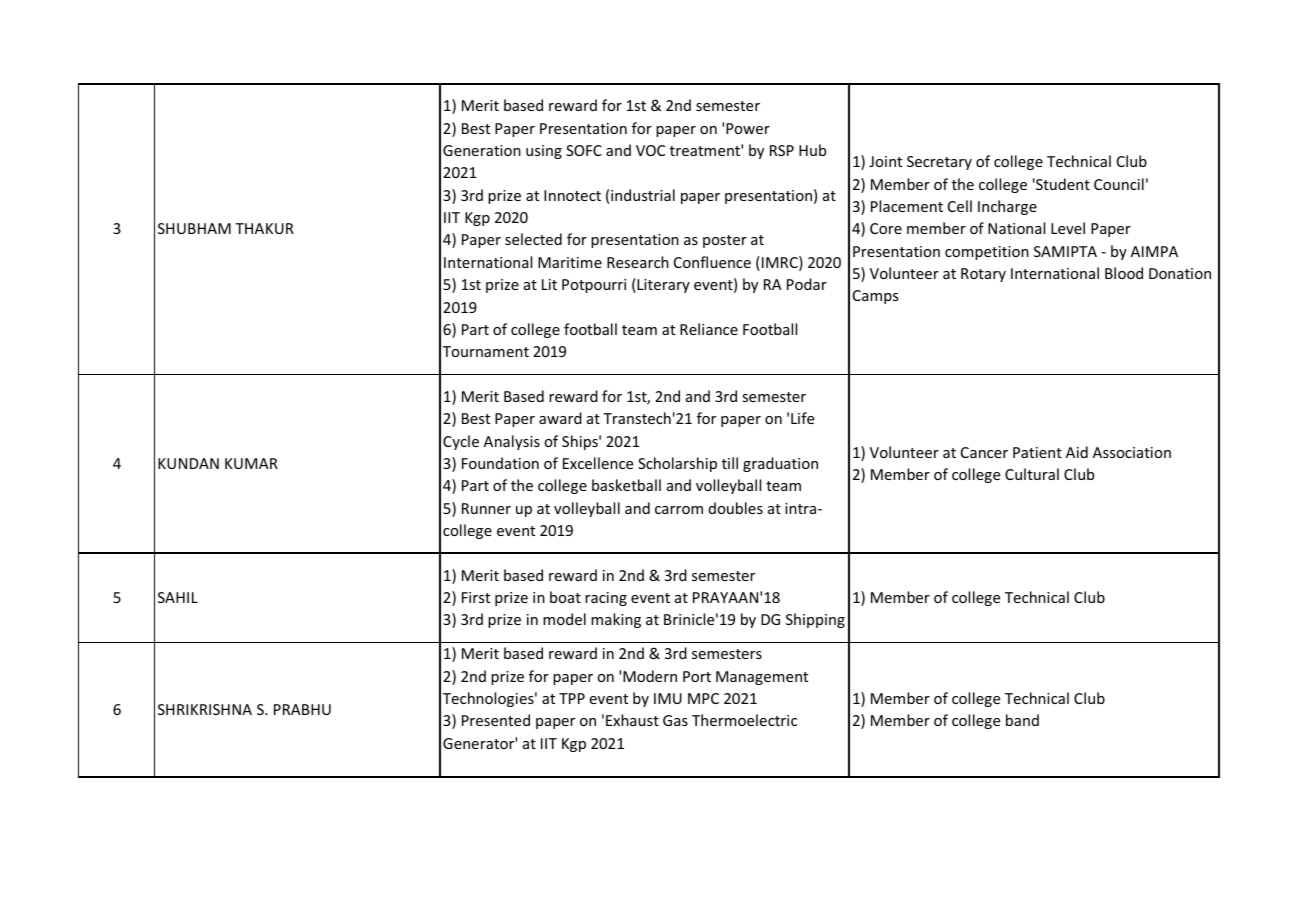  Describe the element at coordinates (264, 228) in the page. I see `THAKUR` at that location.
